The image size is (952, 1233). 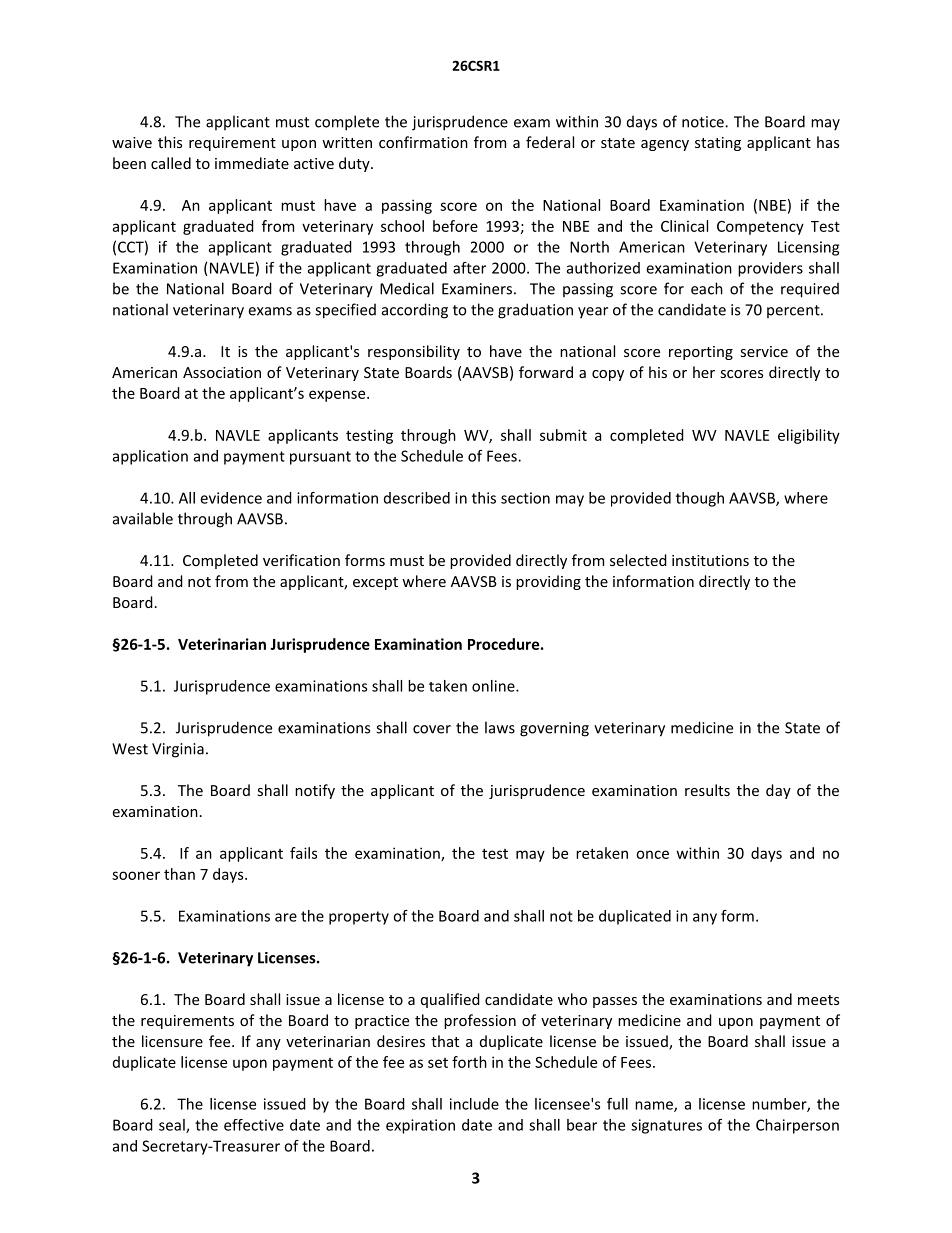 I want to click on effective, so click(x=254, y=1125).
